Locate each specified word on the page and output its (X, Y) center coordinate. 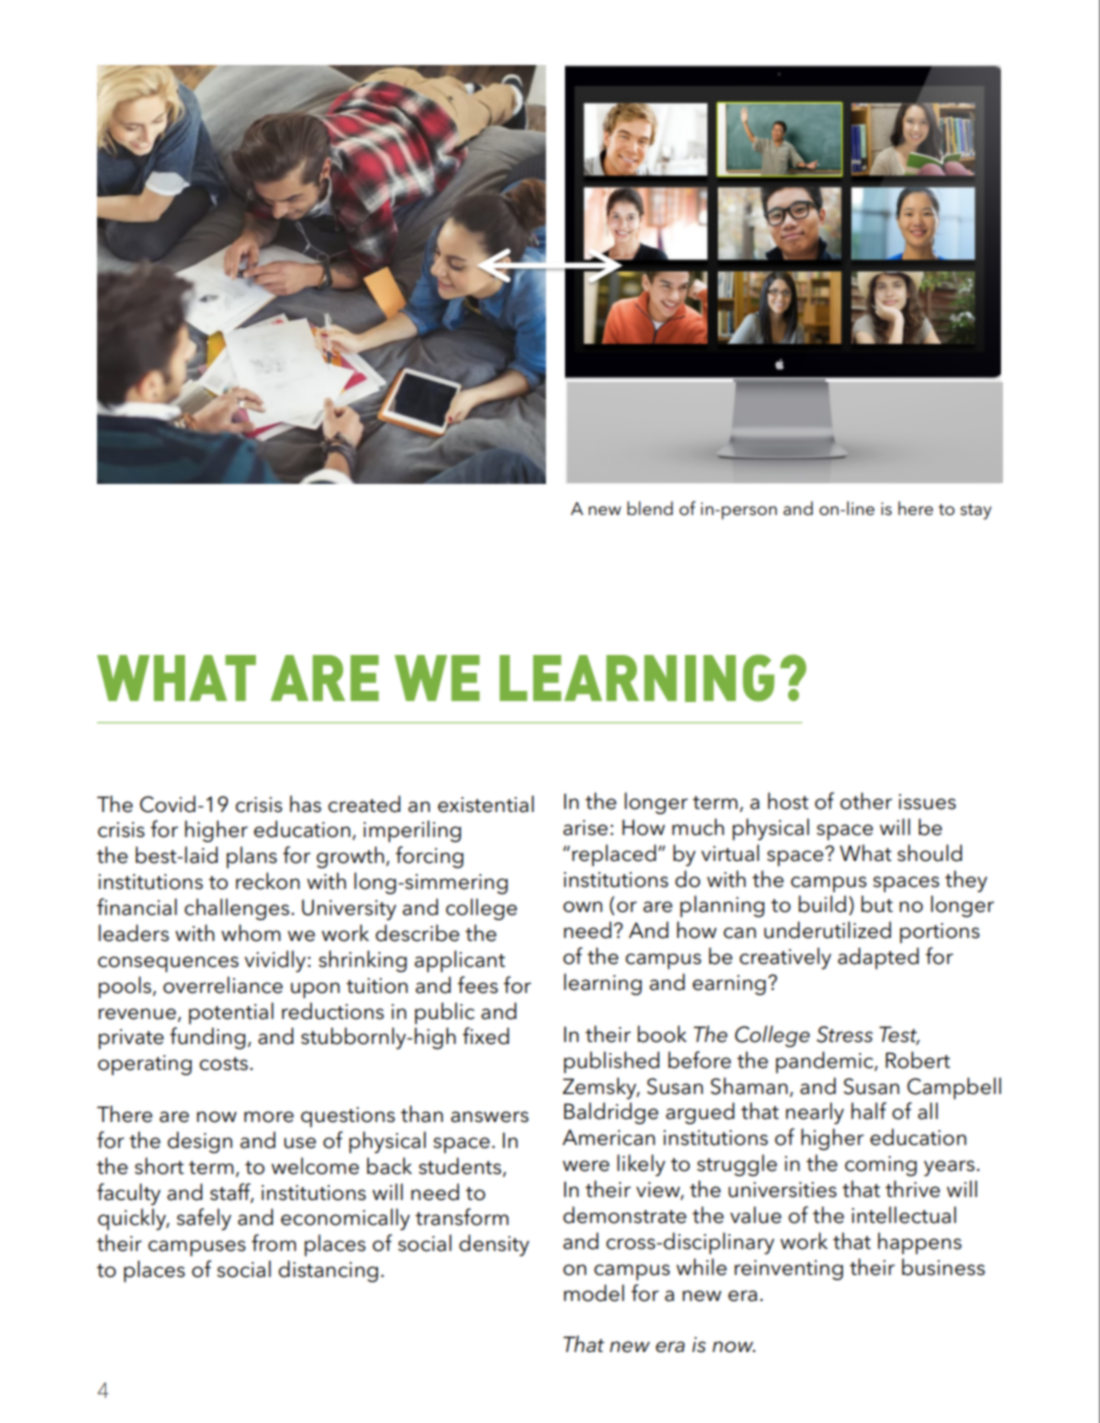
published (612, 1062)
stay (976, 512)
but (877, 904)
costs (223, 1064)
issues (927, 802)
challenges (238, 909)
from (274, 1243)
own (582, 907)
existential (486, 804)
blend (650, 508)
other (866, 801)
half (869, 1111)
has (305, 804)
